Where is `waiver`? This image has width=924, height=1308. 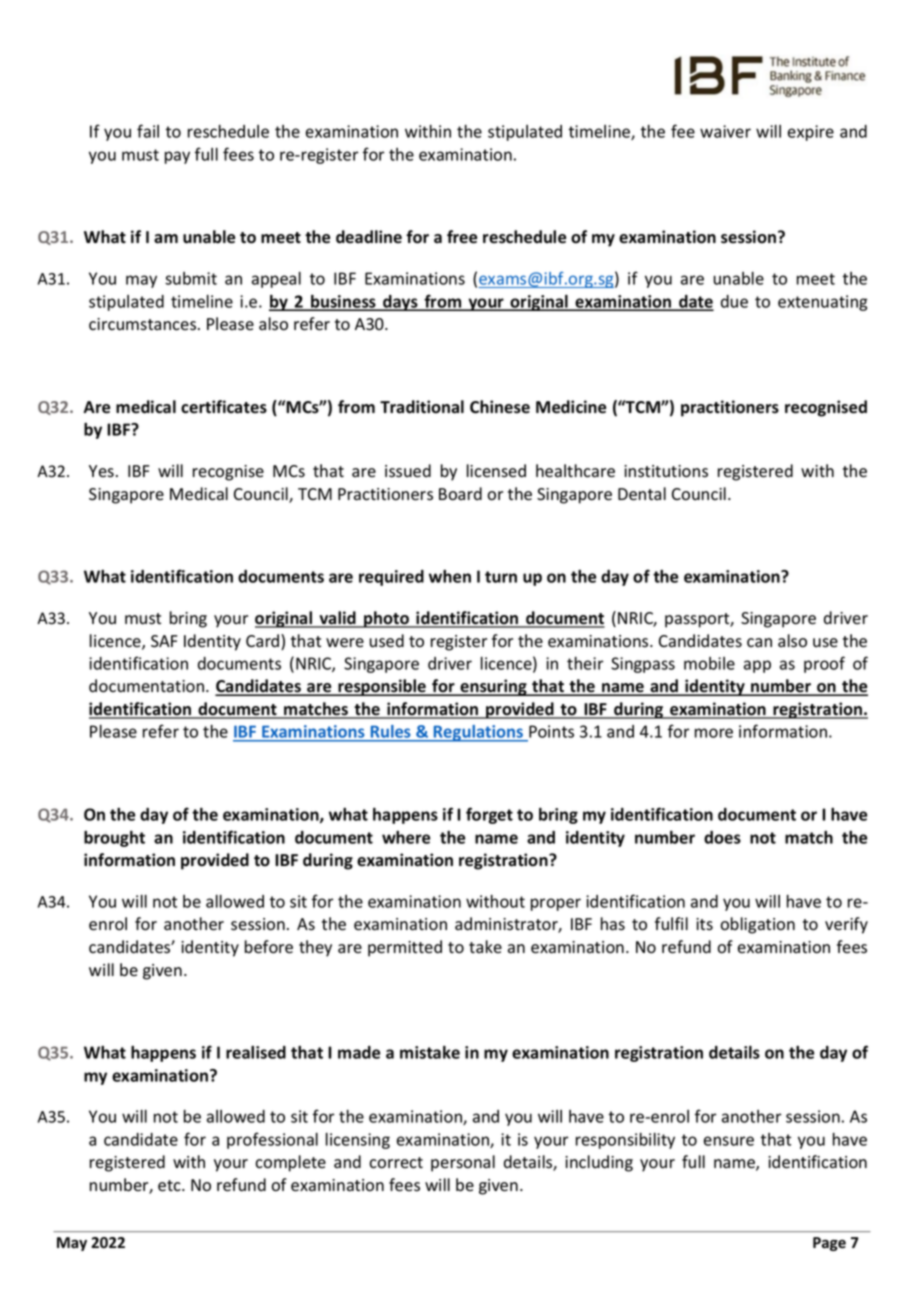 waiver is located at coordinates (725, 131).
